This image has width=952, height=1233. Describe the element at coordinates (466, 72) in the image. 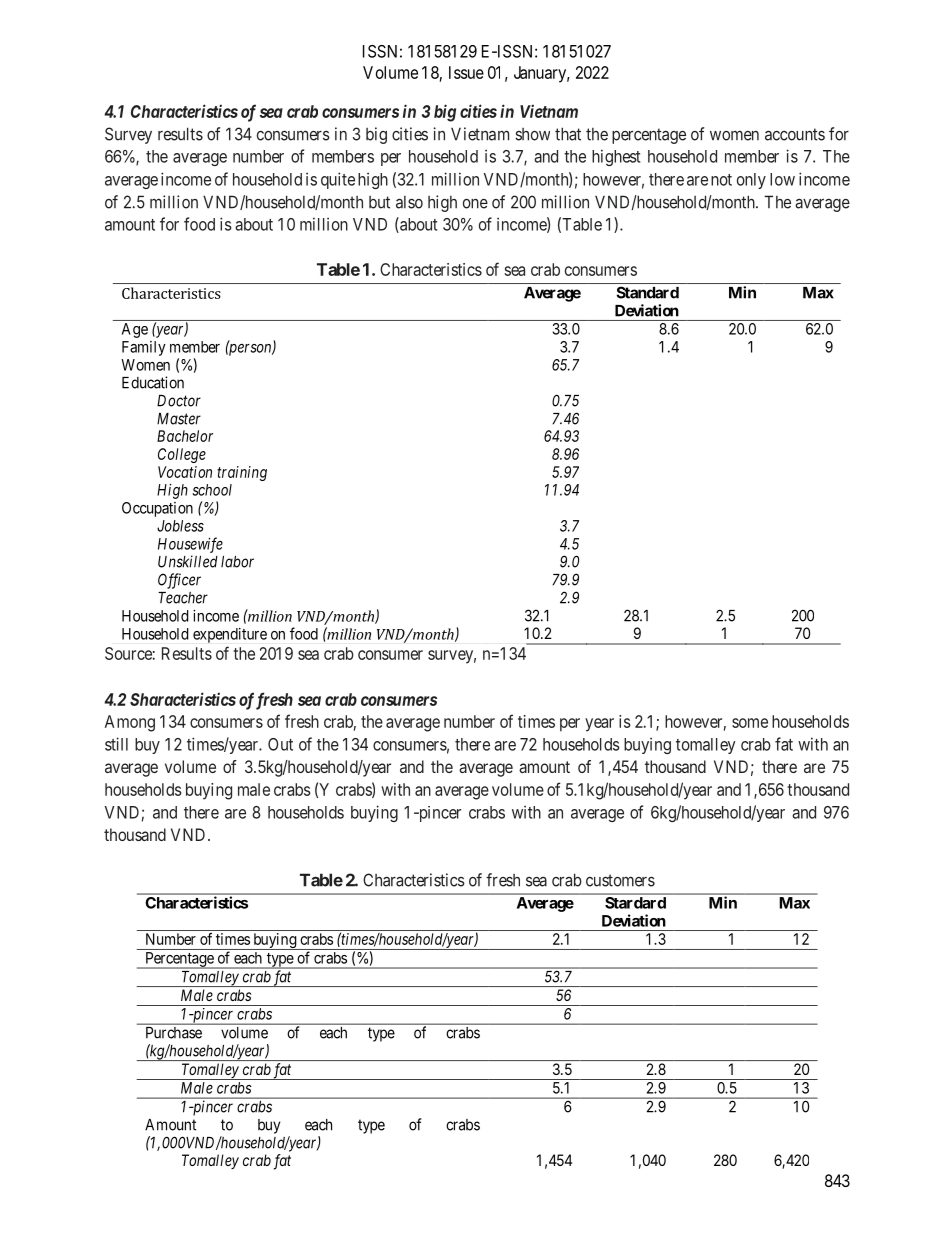

I see `Issue` at that location.
